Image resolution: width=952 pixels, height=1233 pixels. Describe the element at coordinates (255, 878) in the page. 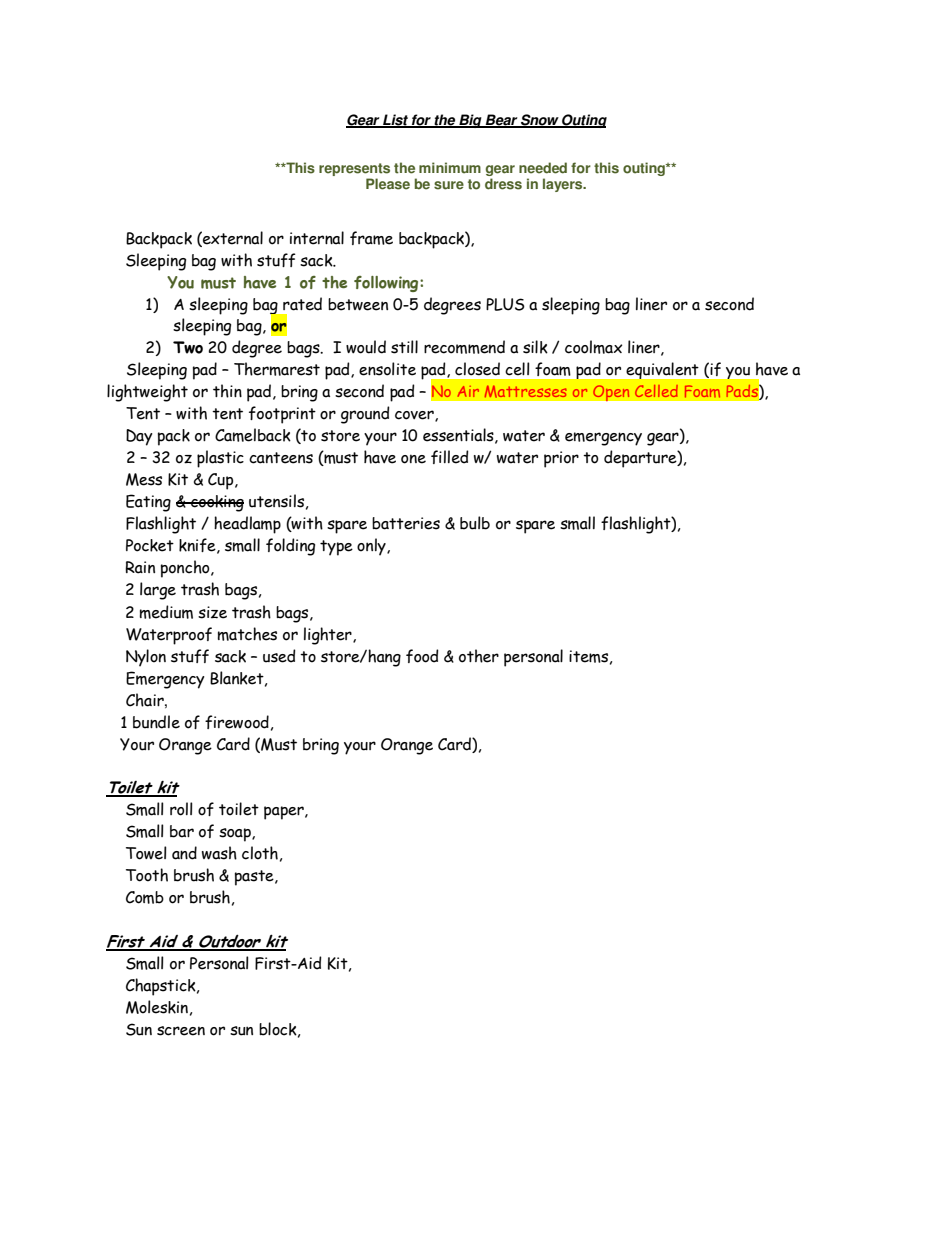

I see `paste` at that location.
